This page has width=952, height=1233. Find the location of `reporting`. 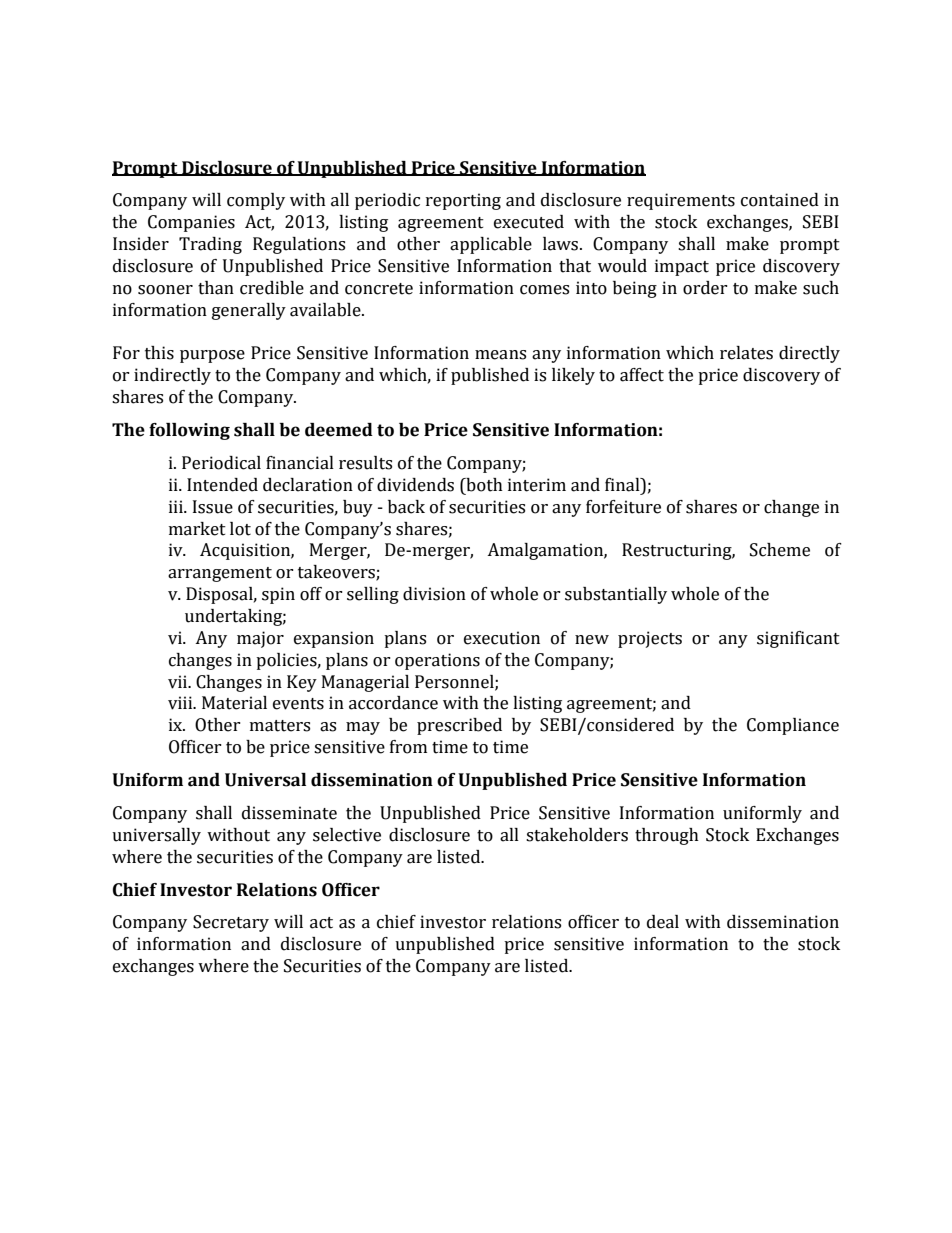

reporting is located at coordinates (463, 201).
